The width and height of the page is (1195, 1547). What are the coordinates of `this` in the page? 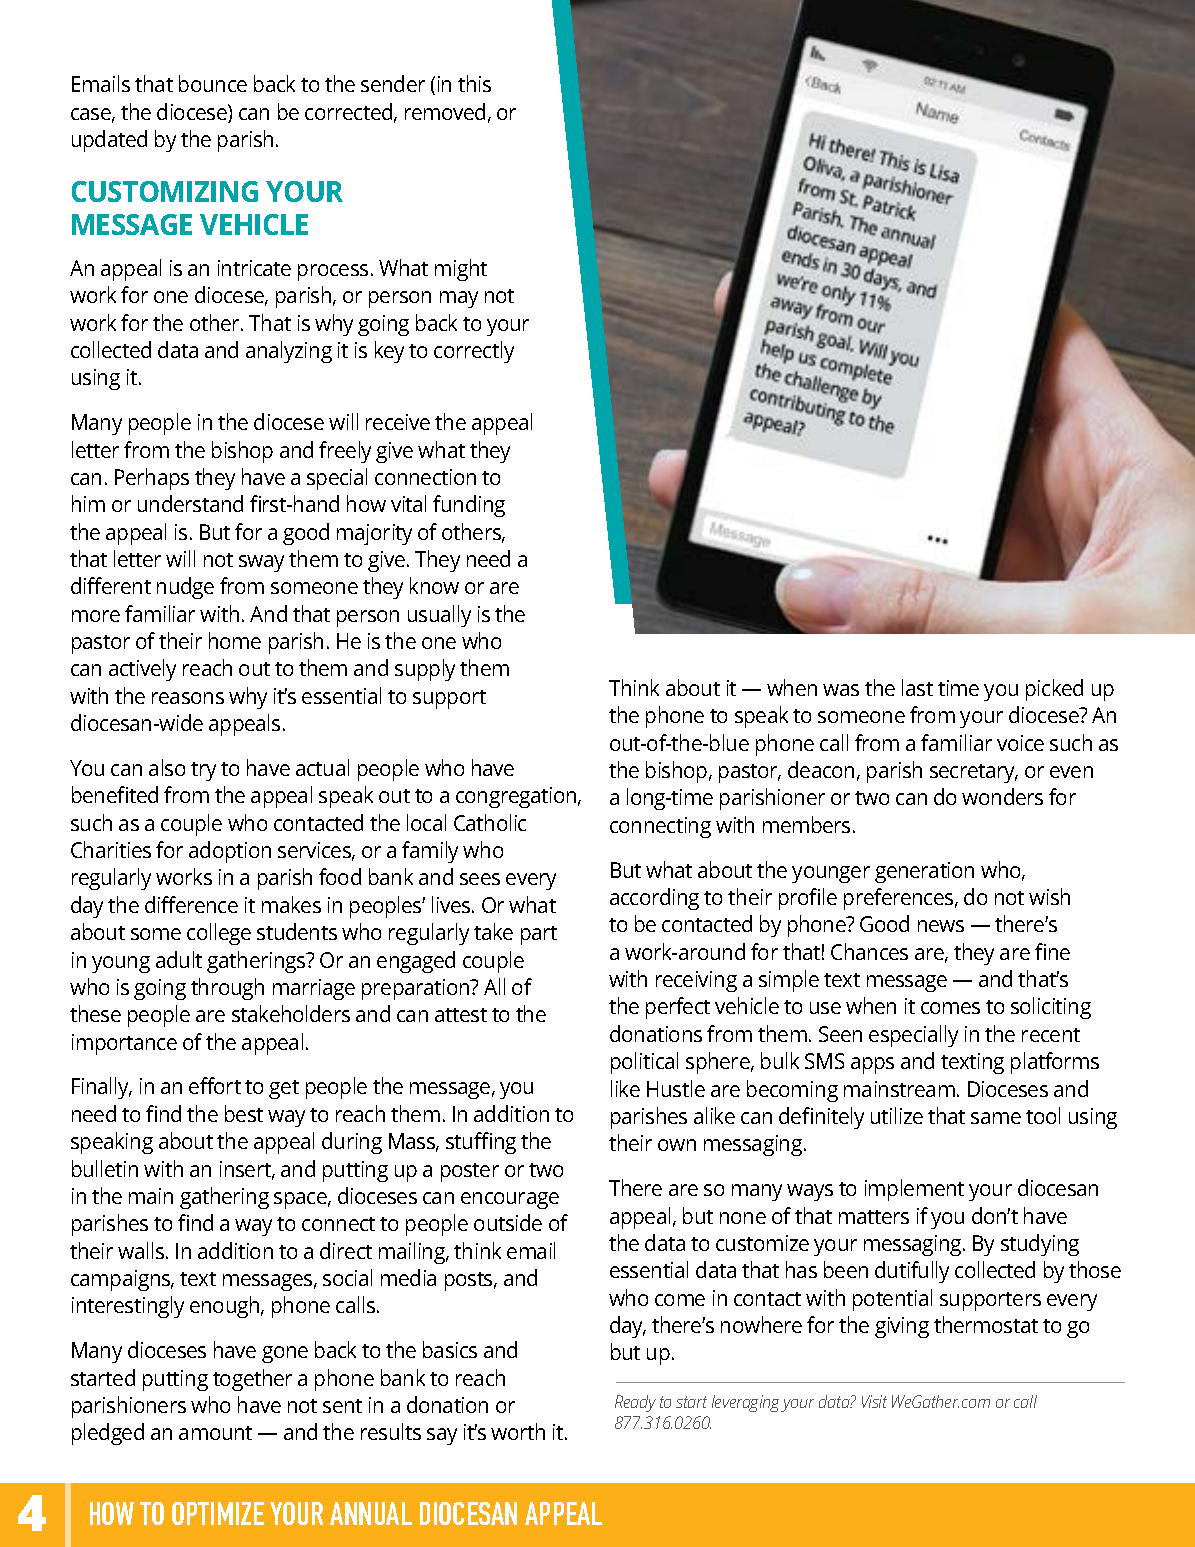 It's located at (474, 83).
